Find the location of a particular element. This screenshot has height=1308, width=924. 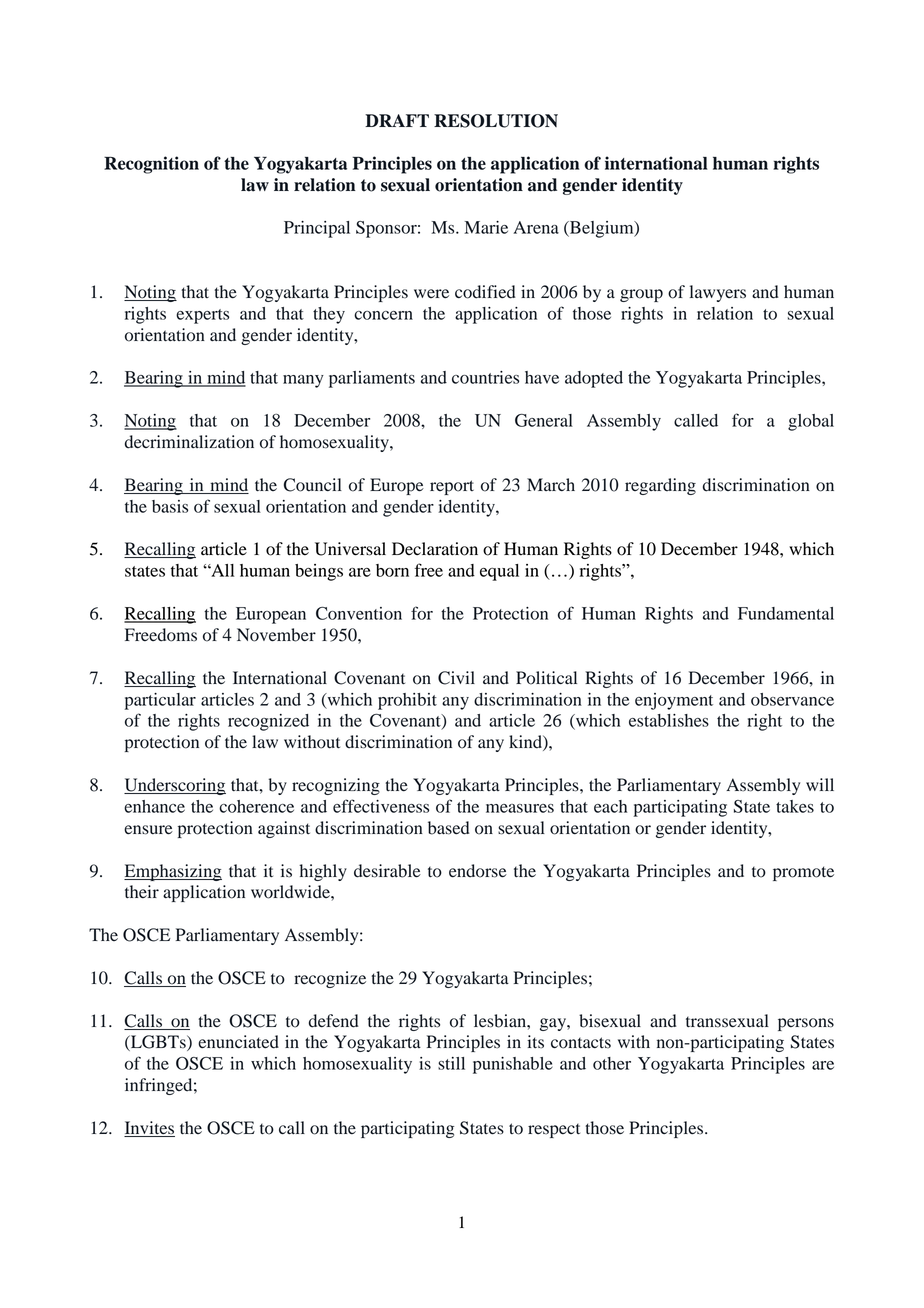

persons is located at coordinates (806, 1024).
